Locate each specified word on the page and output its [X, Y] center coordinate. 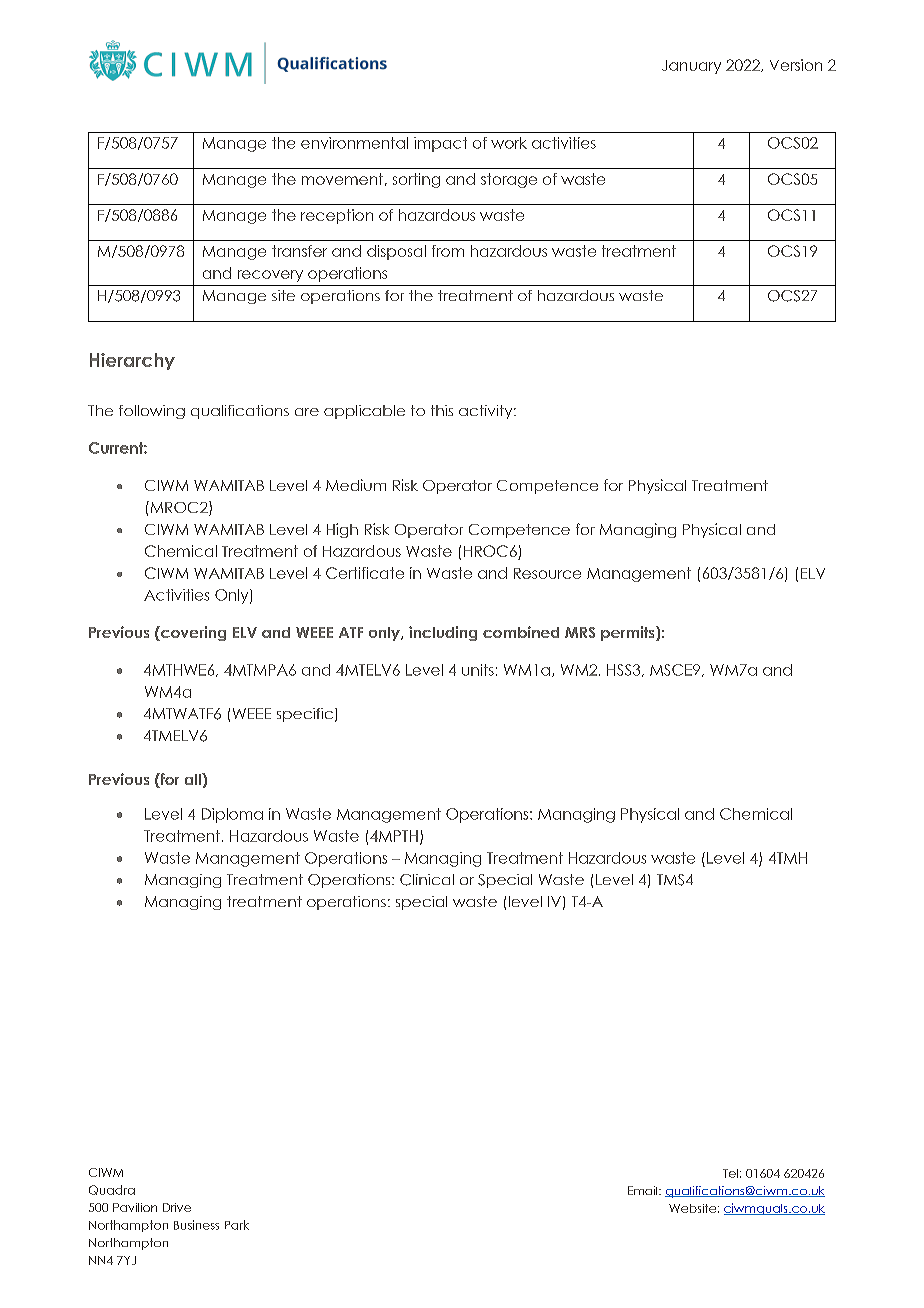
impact [440, 144]
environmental [354, 143]
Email [644, 1190]
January [691, 67]
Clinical [427, 880]
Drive [177, 1207]
